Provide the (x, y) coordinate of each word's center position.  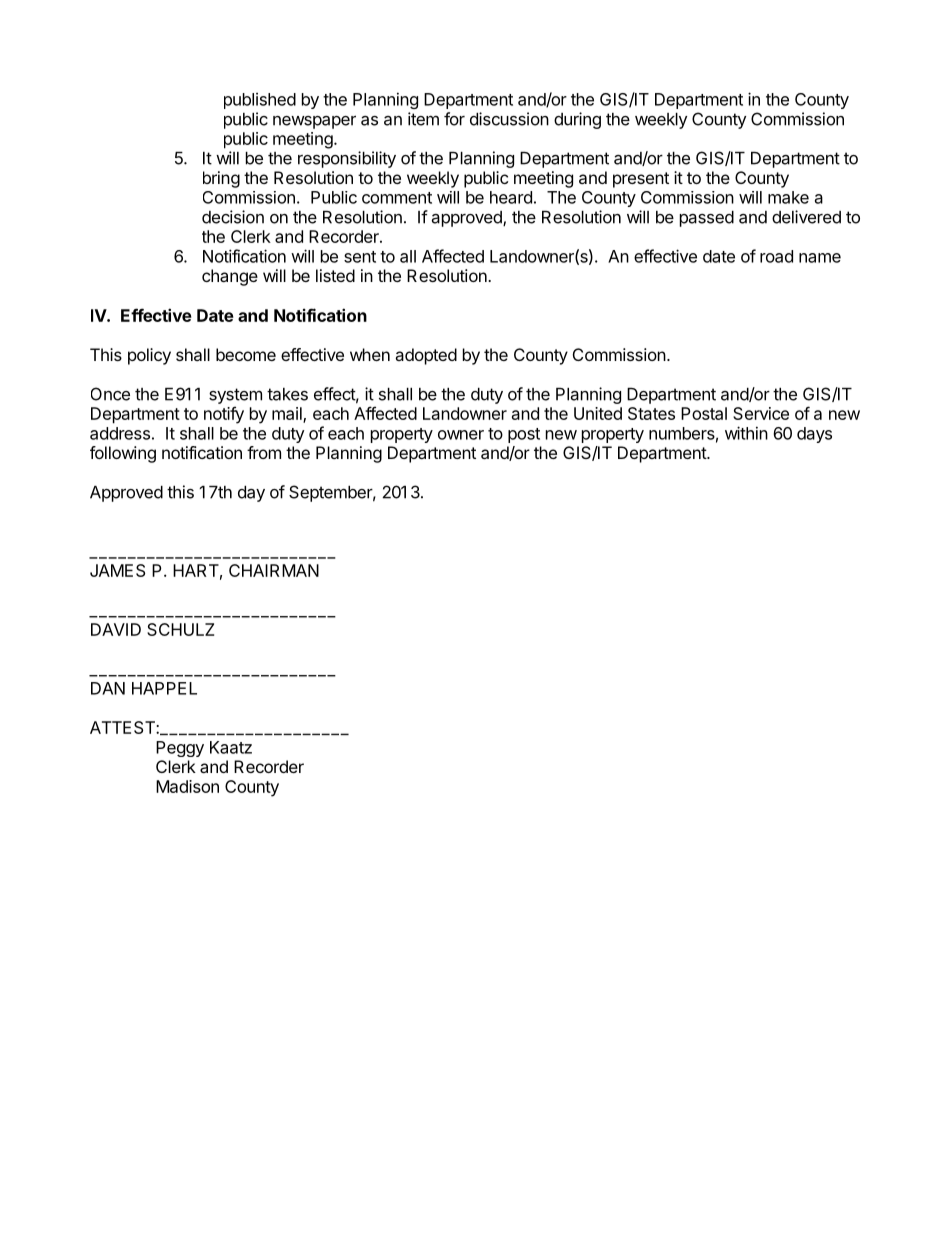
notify (224, 415)
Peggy (180, 749)
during (577, 120)
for (454, 119)
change (230, 277)
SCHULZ (180, 629)
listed (335, 275)
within (746, 433)
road (776, 256)
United (598, 413)
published (260, 101)
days (814, 435)
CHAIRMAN (274, 570)
